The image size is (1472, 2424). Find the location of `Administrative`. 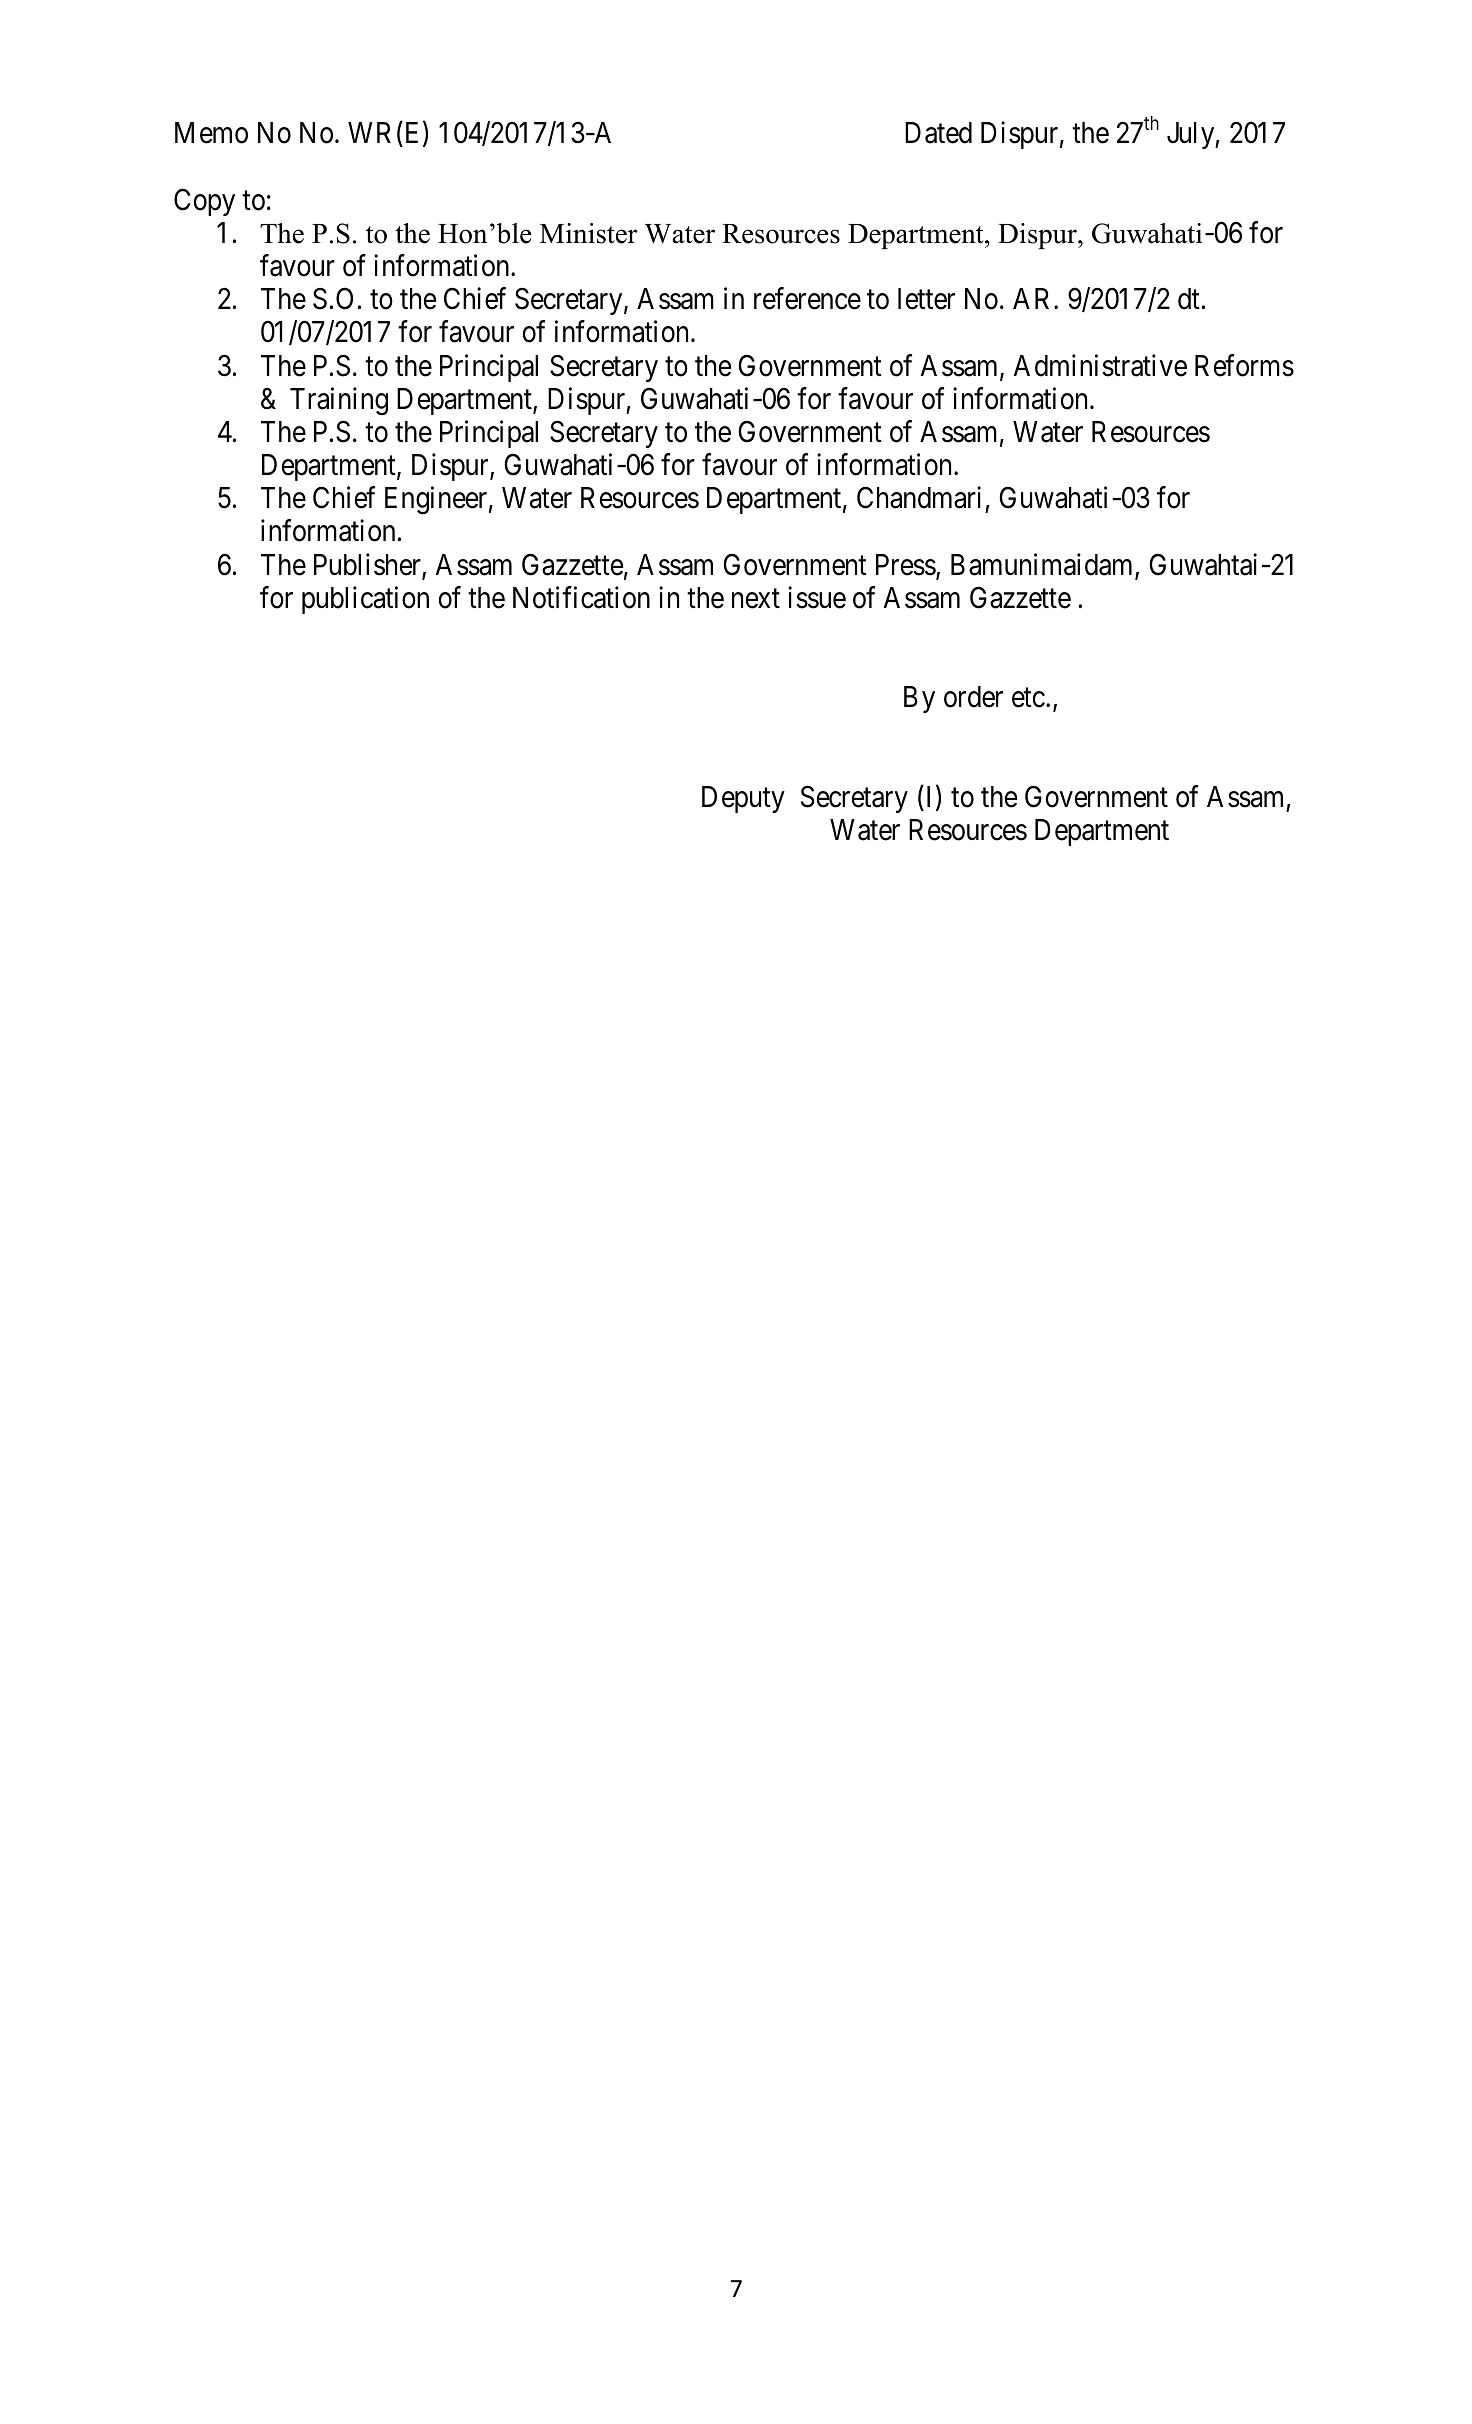

Administrative is located at coordinates (1100, 365).
